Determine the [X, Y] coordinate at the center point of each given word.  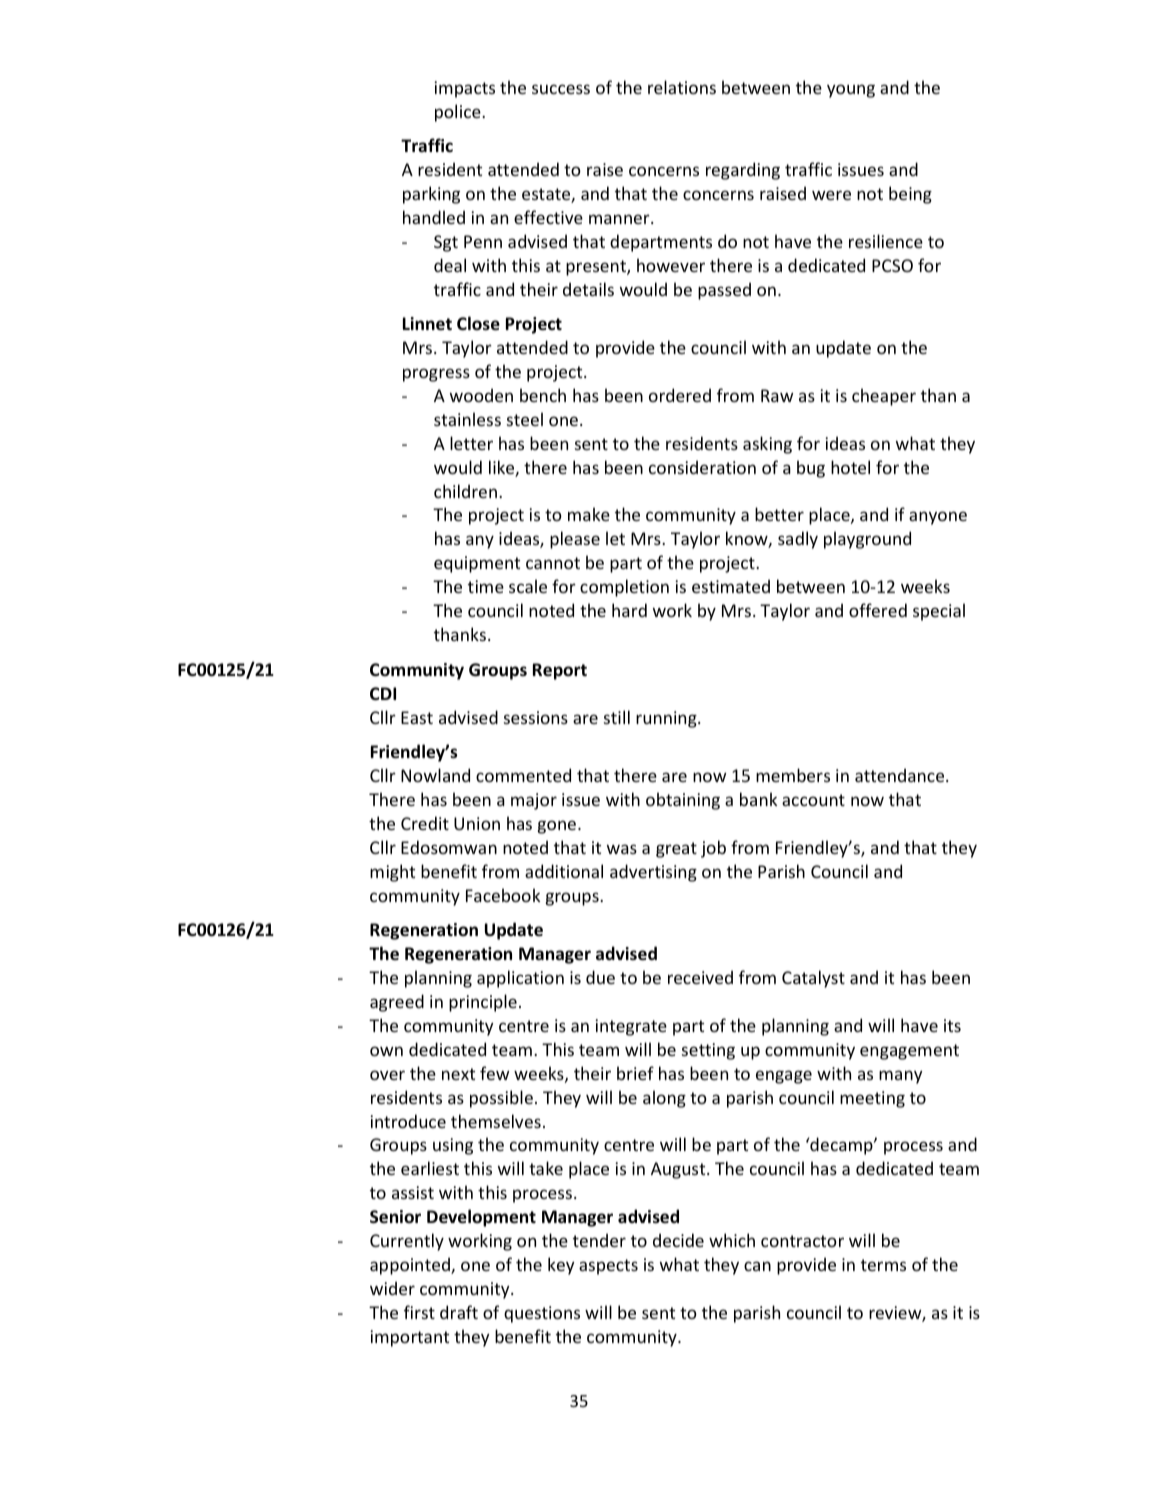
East [417, 717]
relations [682, 87]
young [851, 91]
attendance [901, 775]
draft [459, 1312]
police [459, 113]
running [667, 719]
